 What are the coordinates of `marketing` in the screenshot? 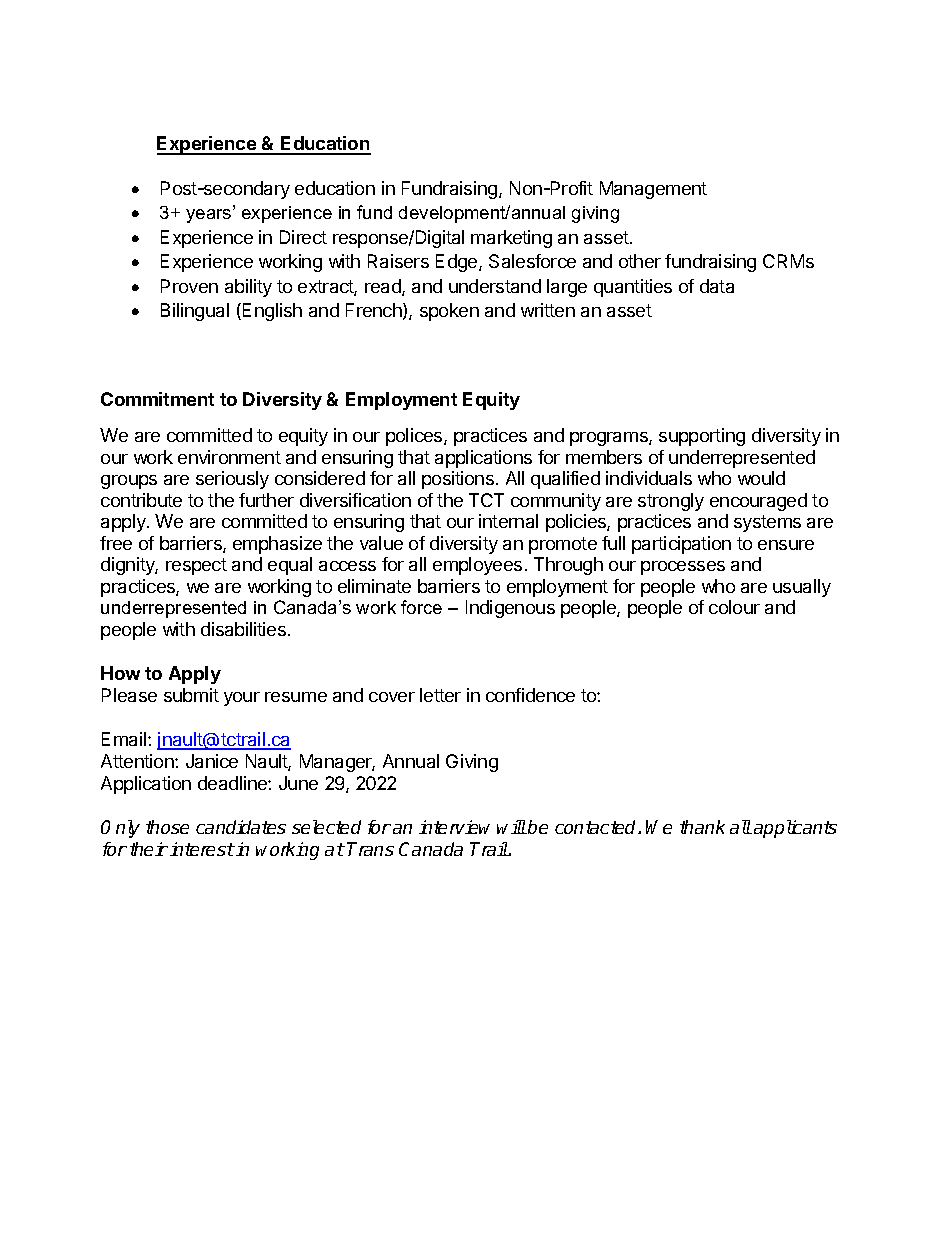 It's located at (511, 239).
